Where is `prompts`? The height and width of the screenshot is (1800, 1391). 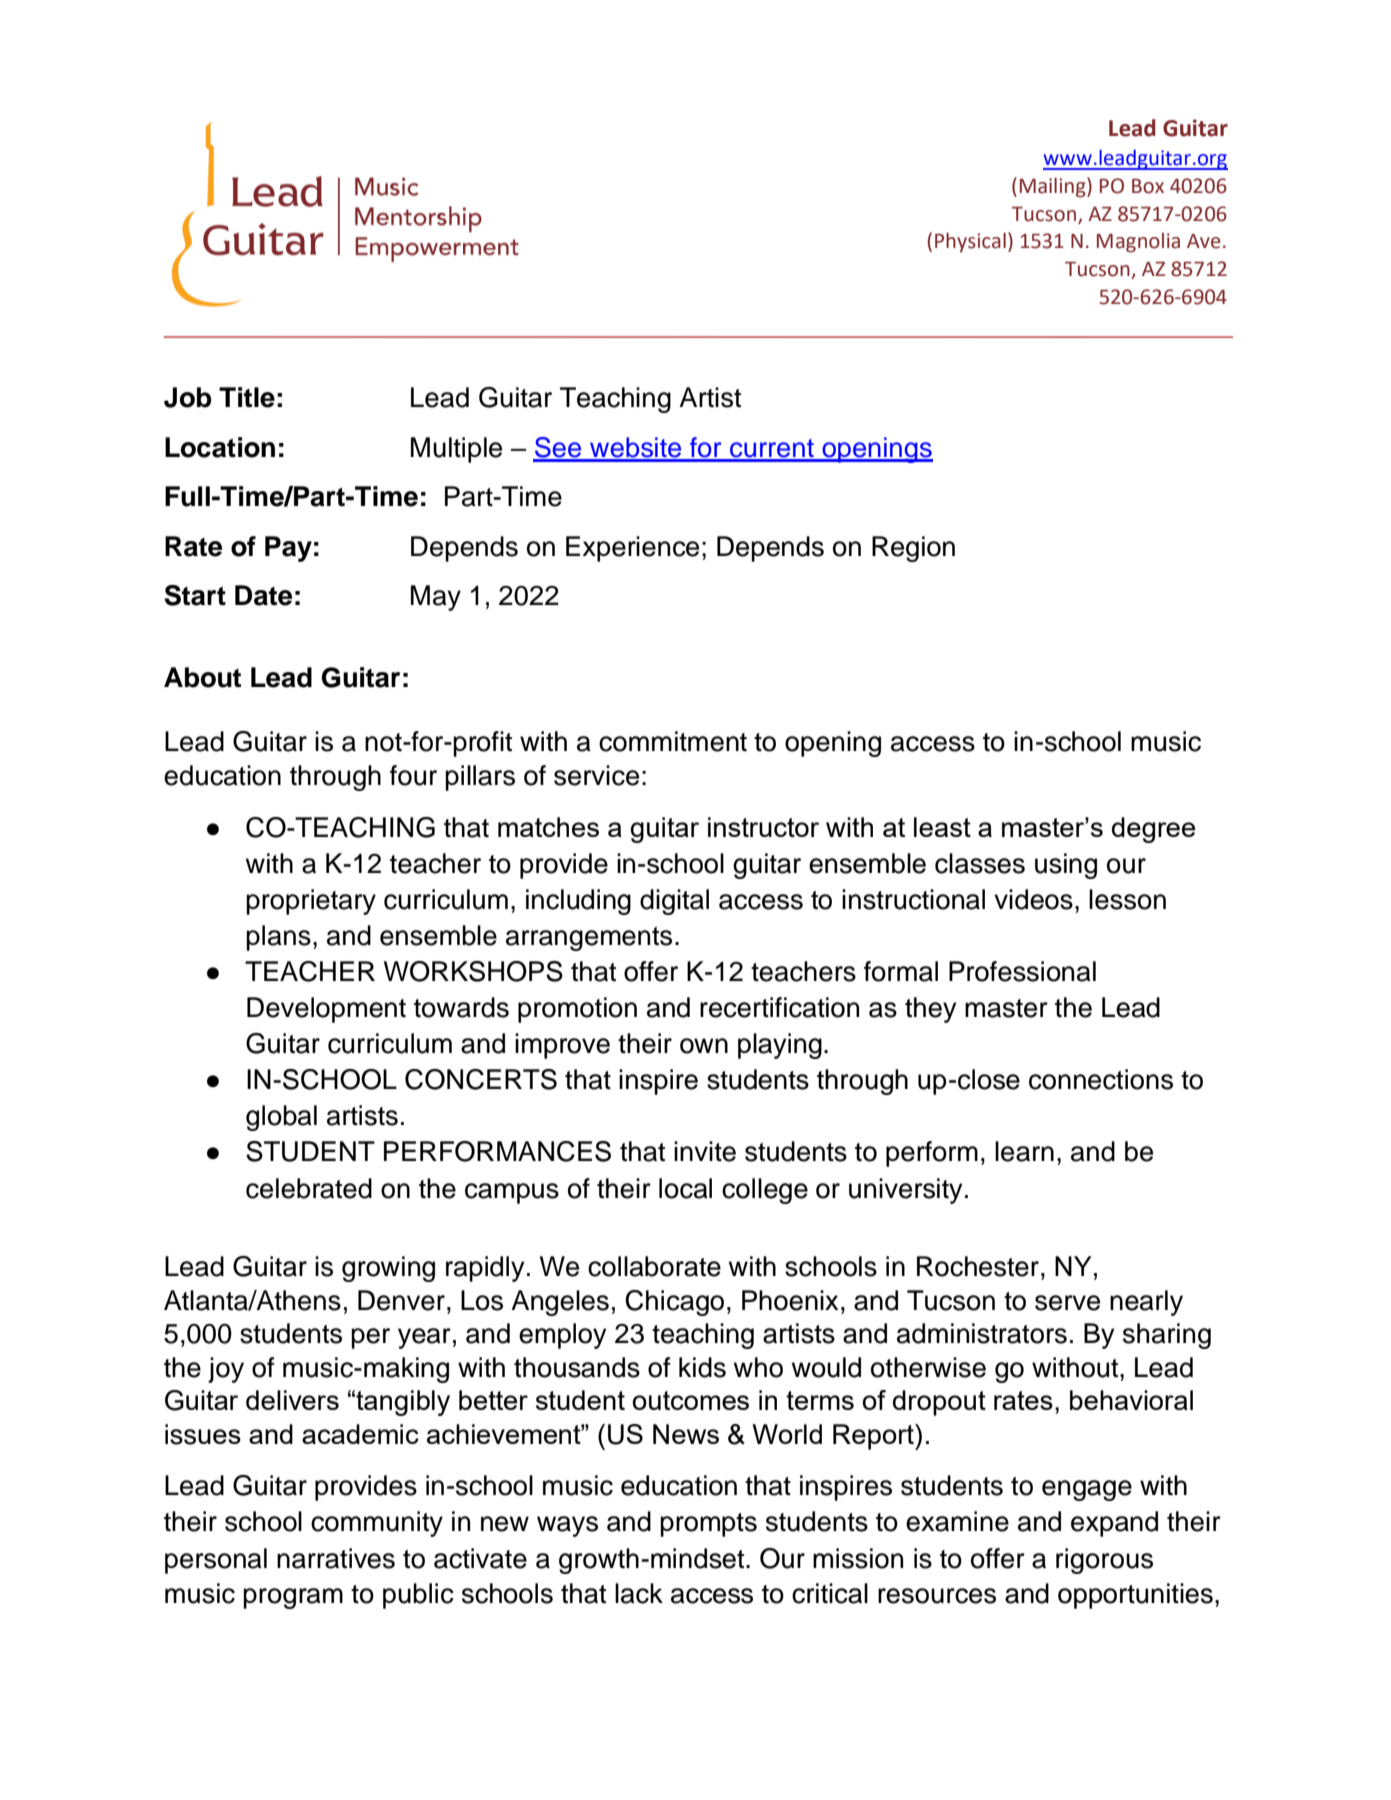
prompts is located at coordinates (708, 1525).
